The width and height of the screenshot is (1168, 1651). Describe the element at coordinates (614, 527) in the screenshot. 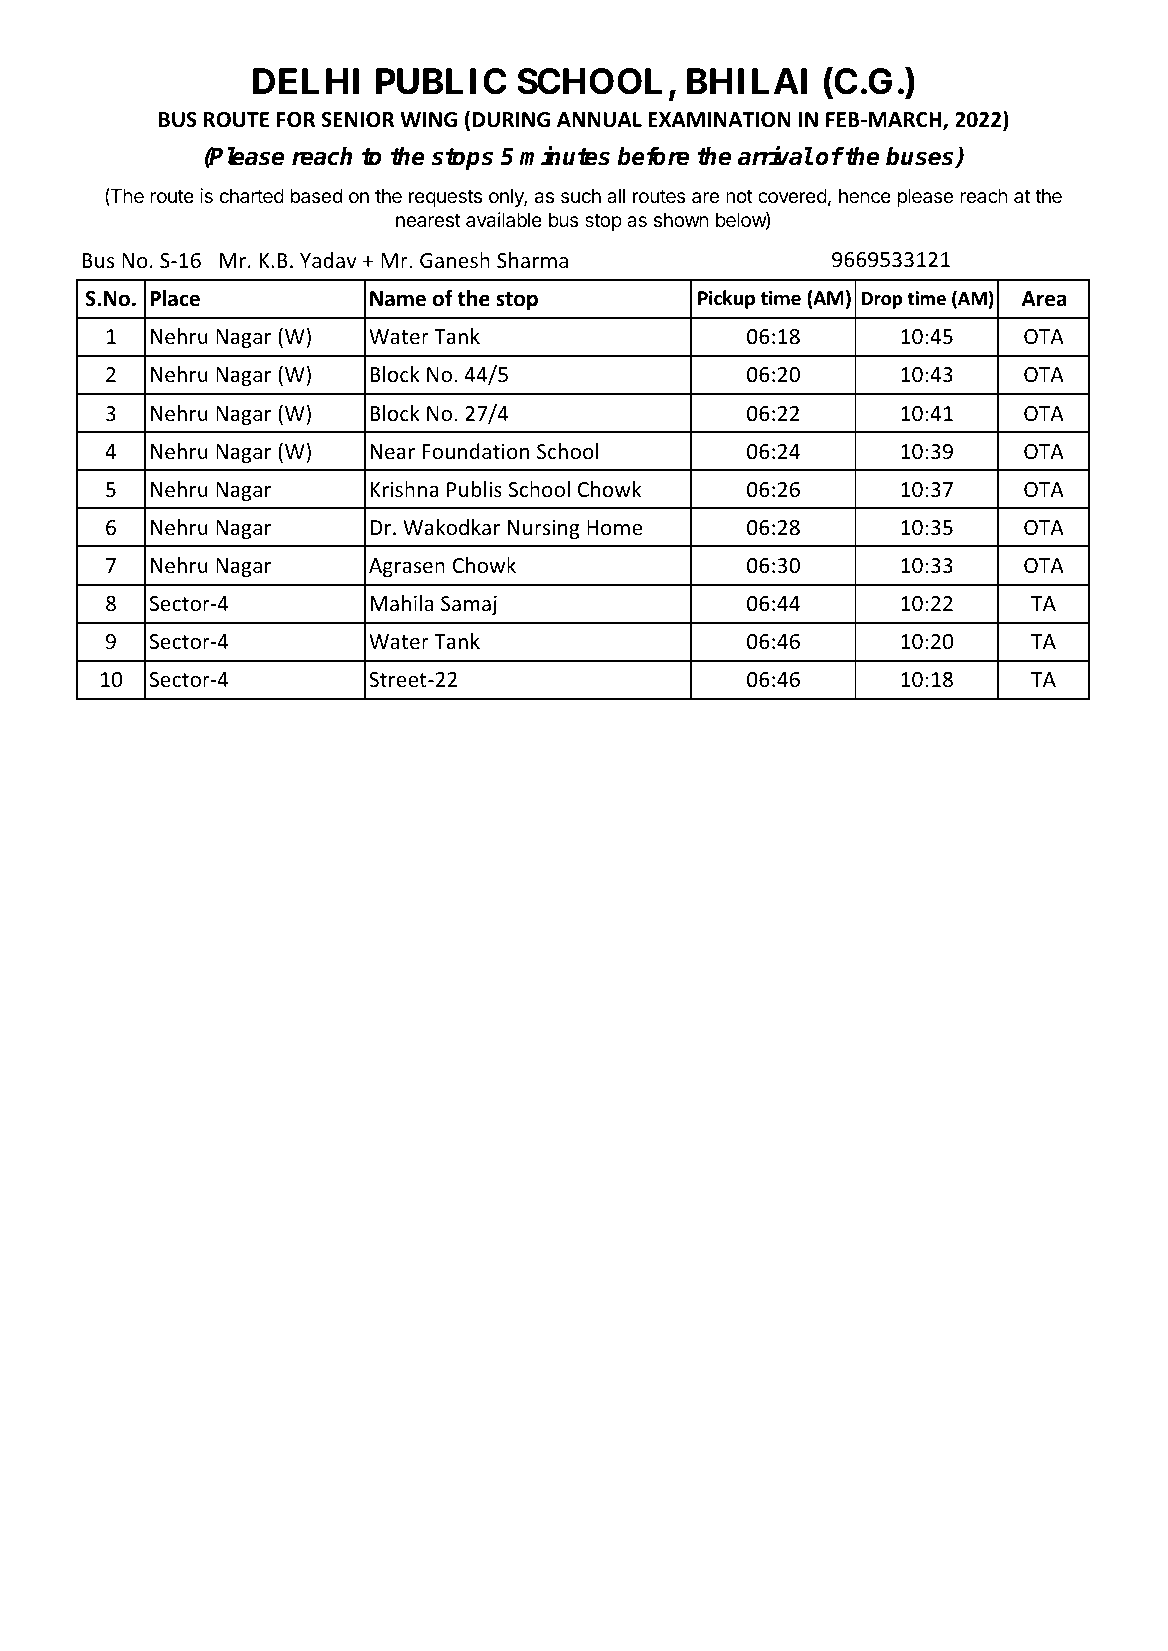

I see `Home` at that location.
